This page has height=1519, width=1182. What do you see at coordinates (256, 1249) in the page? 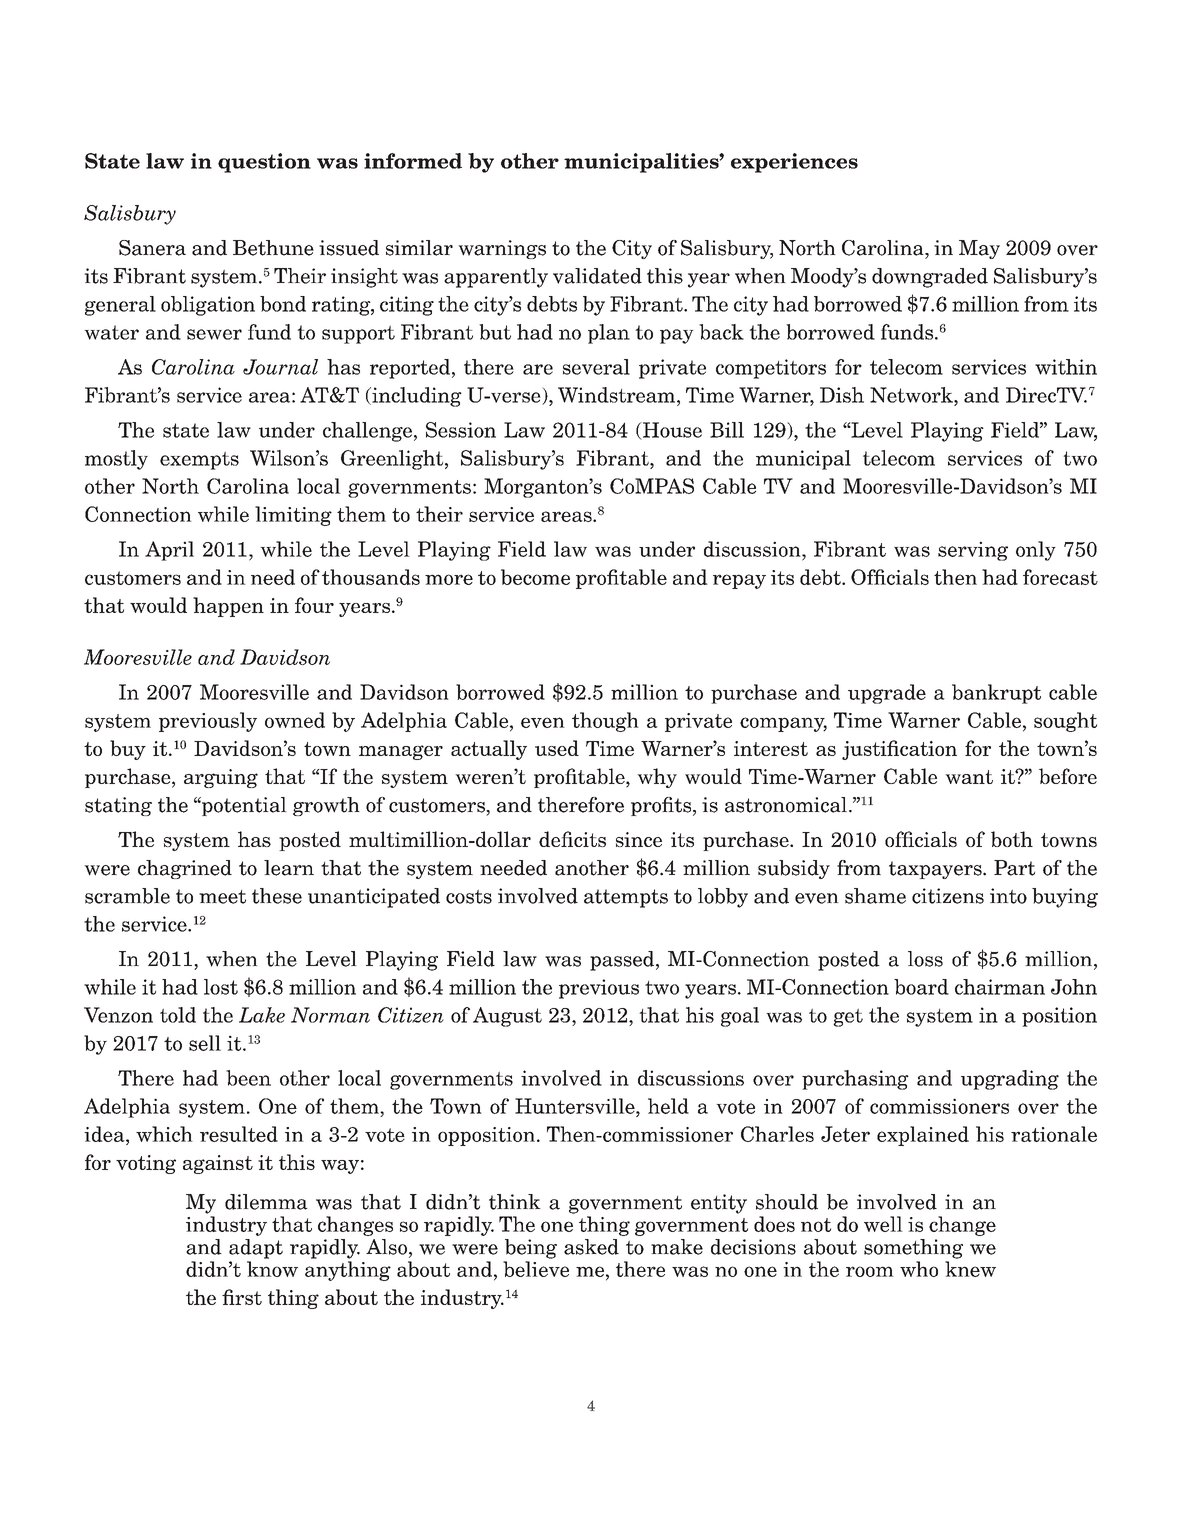
I see `adapt` at bounding box center [256, 1249].
